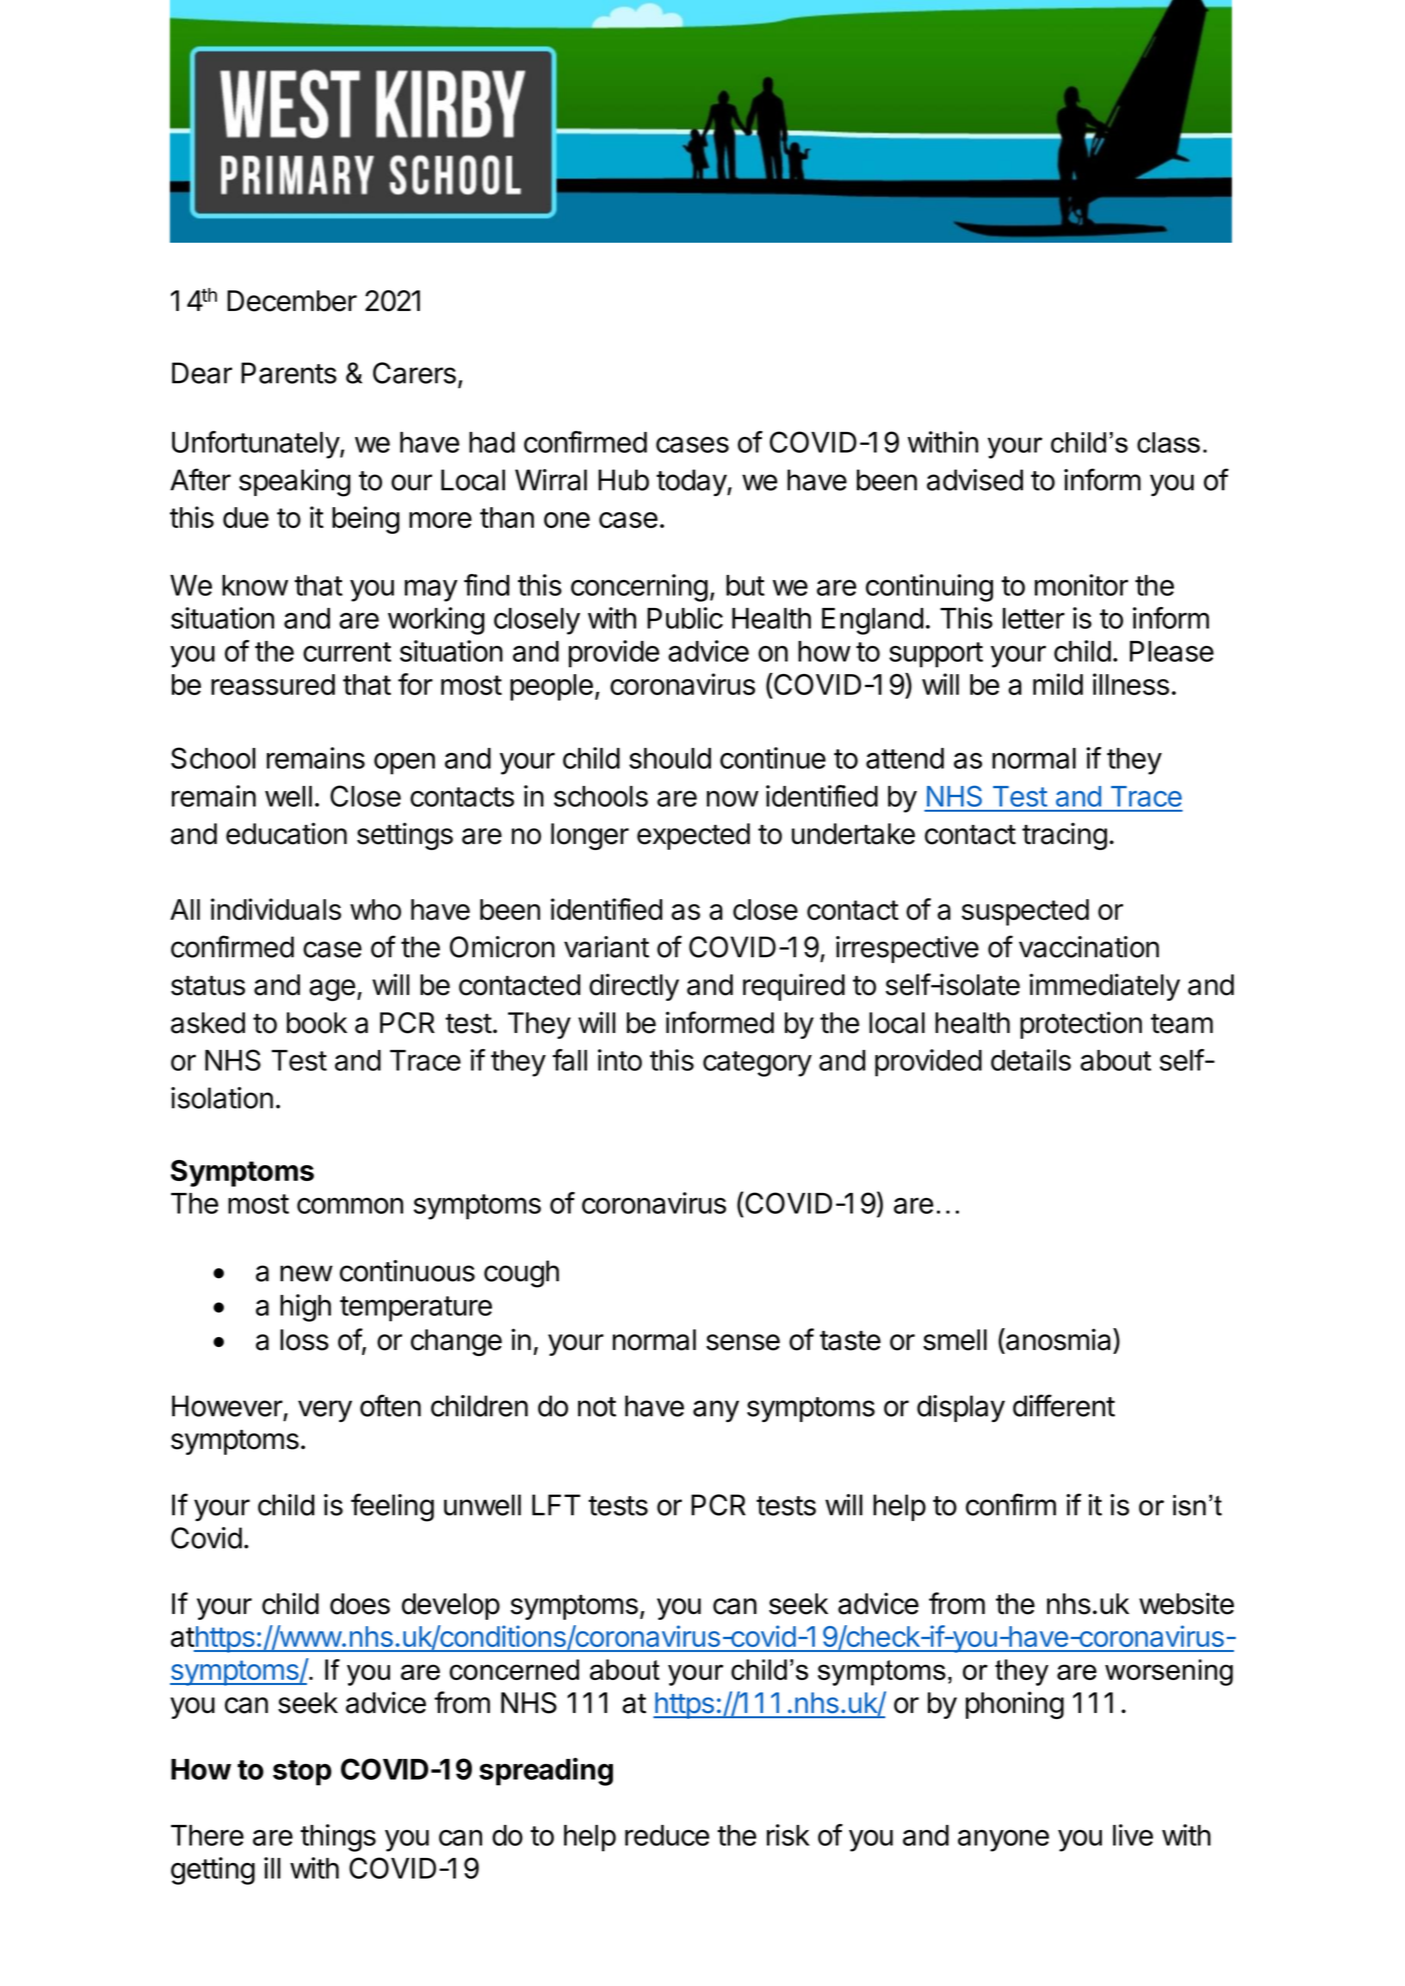 The width and height of the document is (1405, 1986). I want to click on things, so click(338, 1838).
